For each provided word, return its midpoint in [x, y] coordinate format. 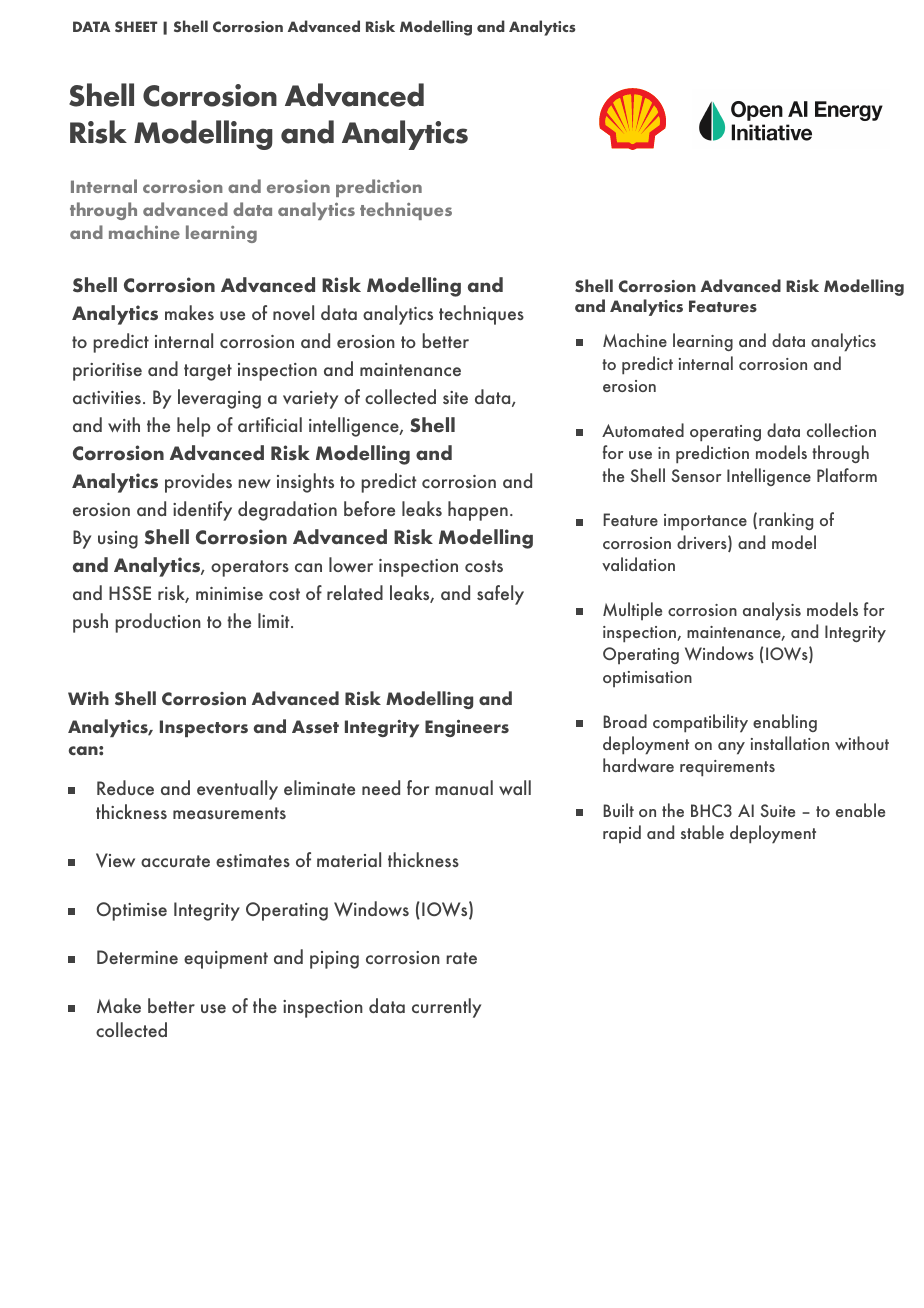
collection [841, 430]
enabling [785, 723]
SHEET [136, 26]
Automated [643, 430]
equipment [226, 960]
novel [293, 312]
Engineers [467, 728]
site [455, 397]
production [158, 623]
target [208, 372]
